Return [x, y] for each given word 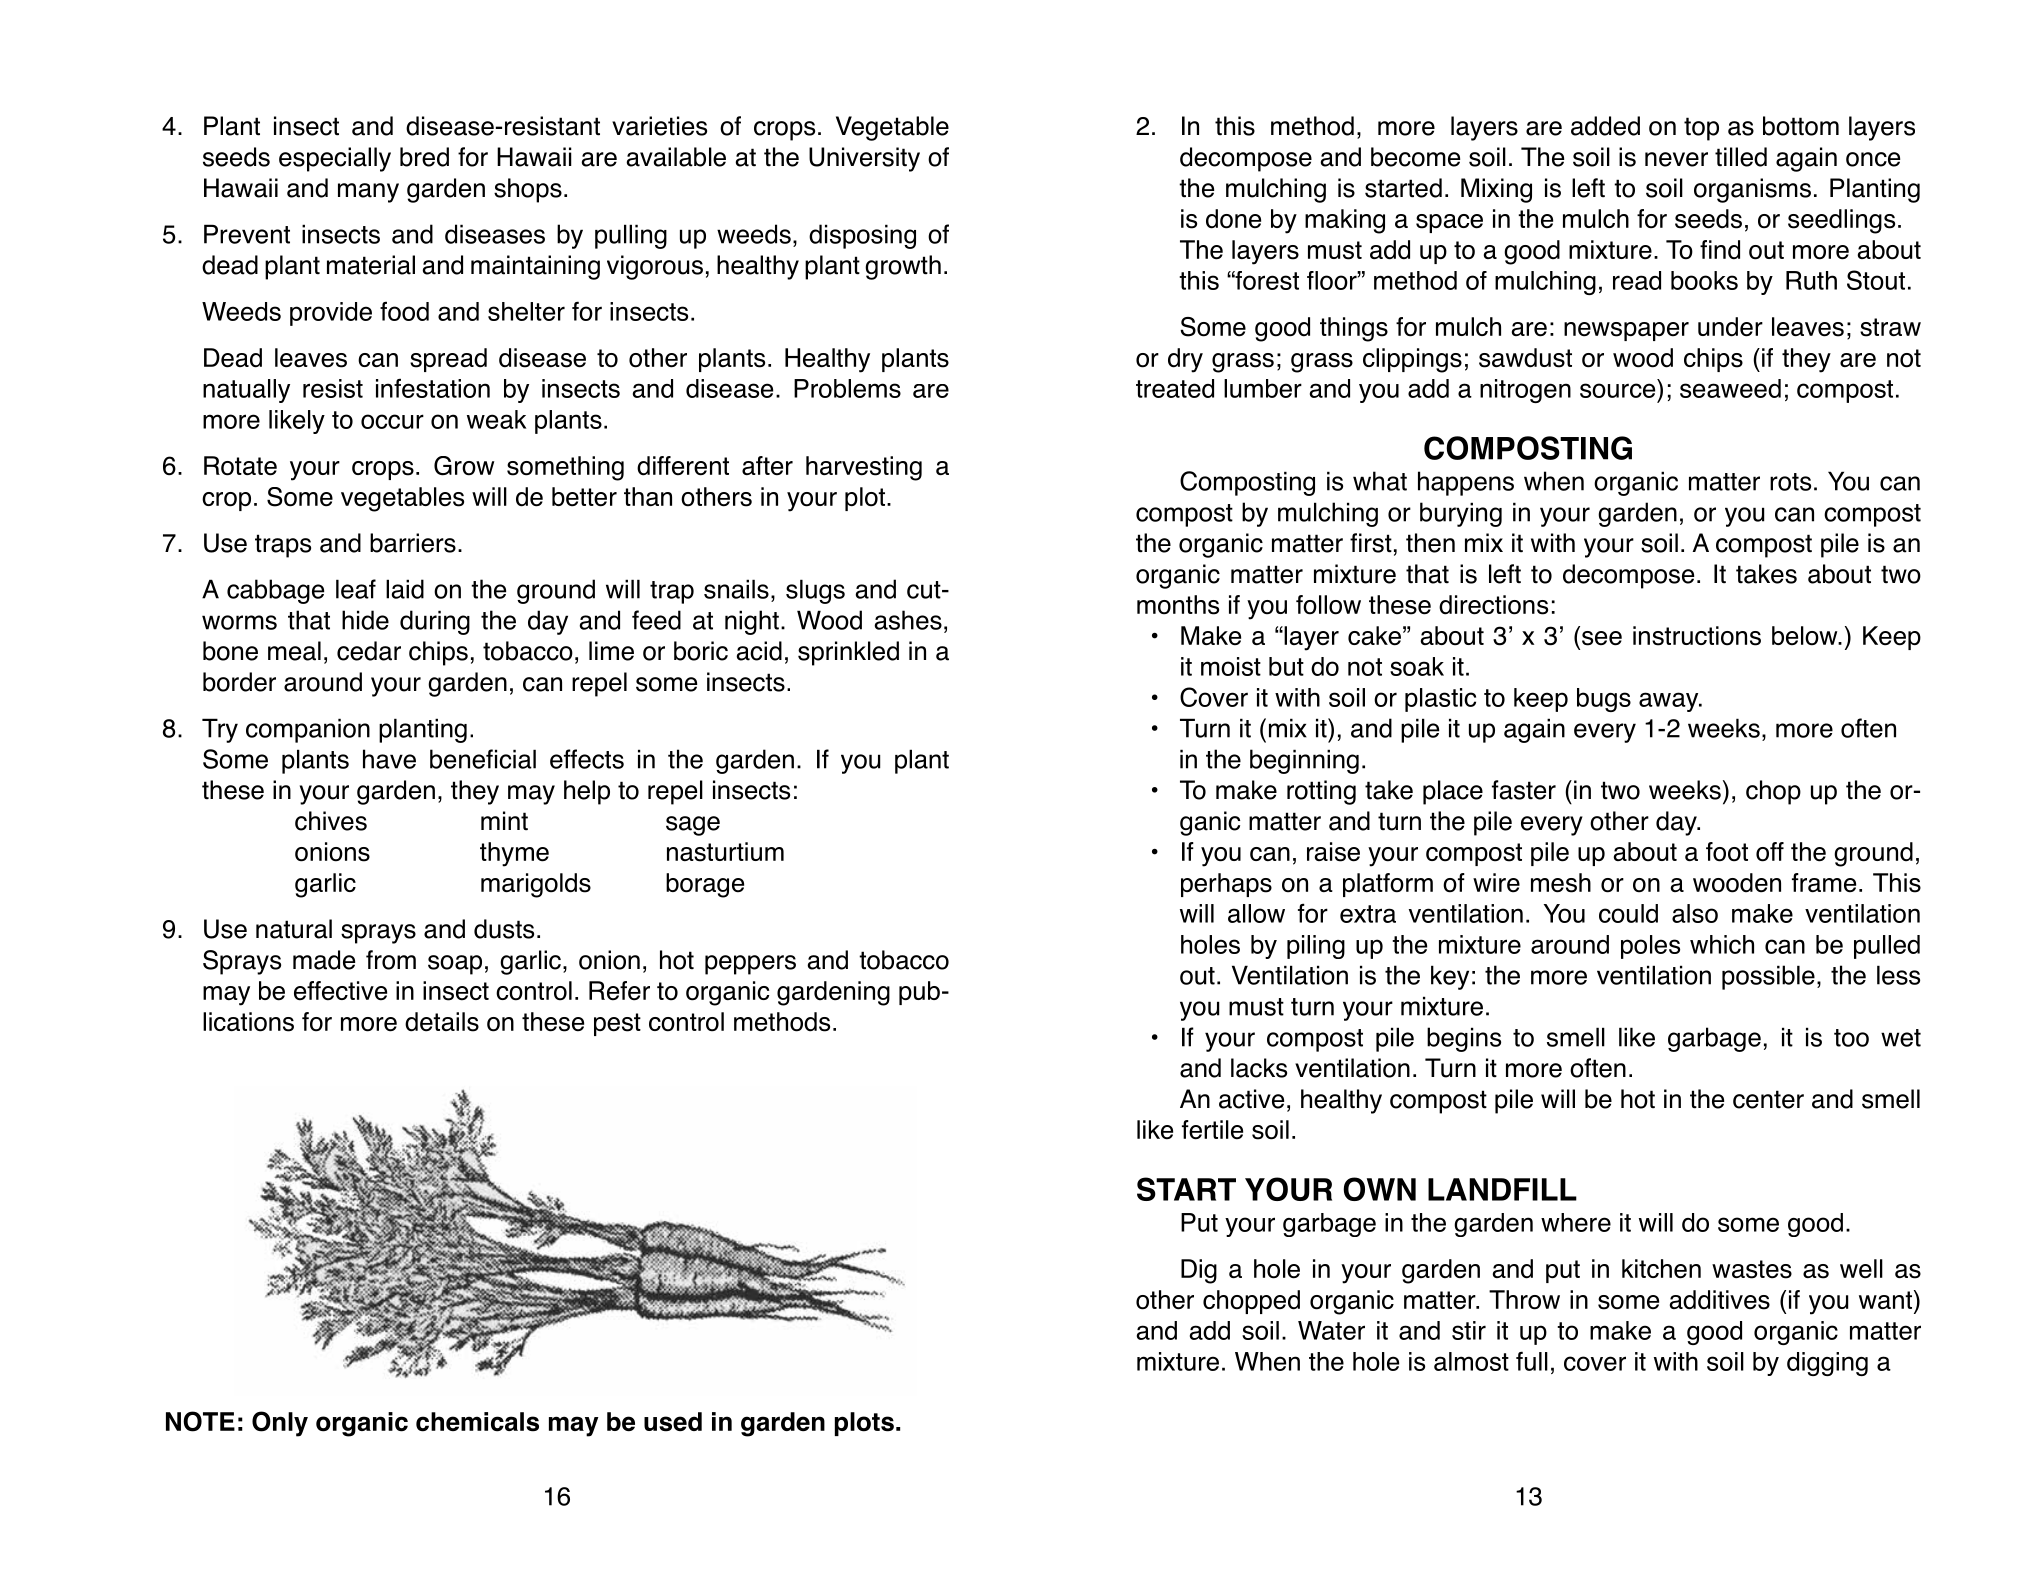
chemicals [477, 1422]
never [1676, 159]
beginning [1304, 761]
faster [1524, 790]
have [389, 759]
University [864, 159]
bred [424, 157]
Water [1331, 1330]
